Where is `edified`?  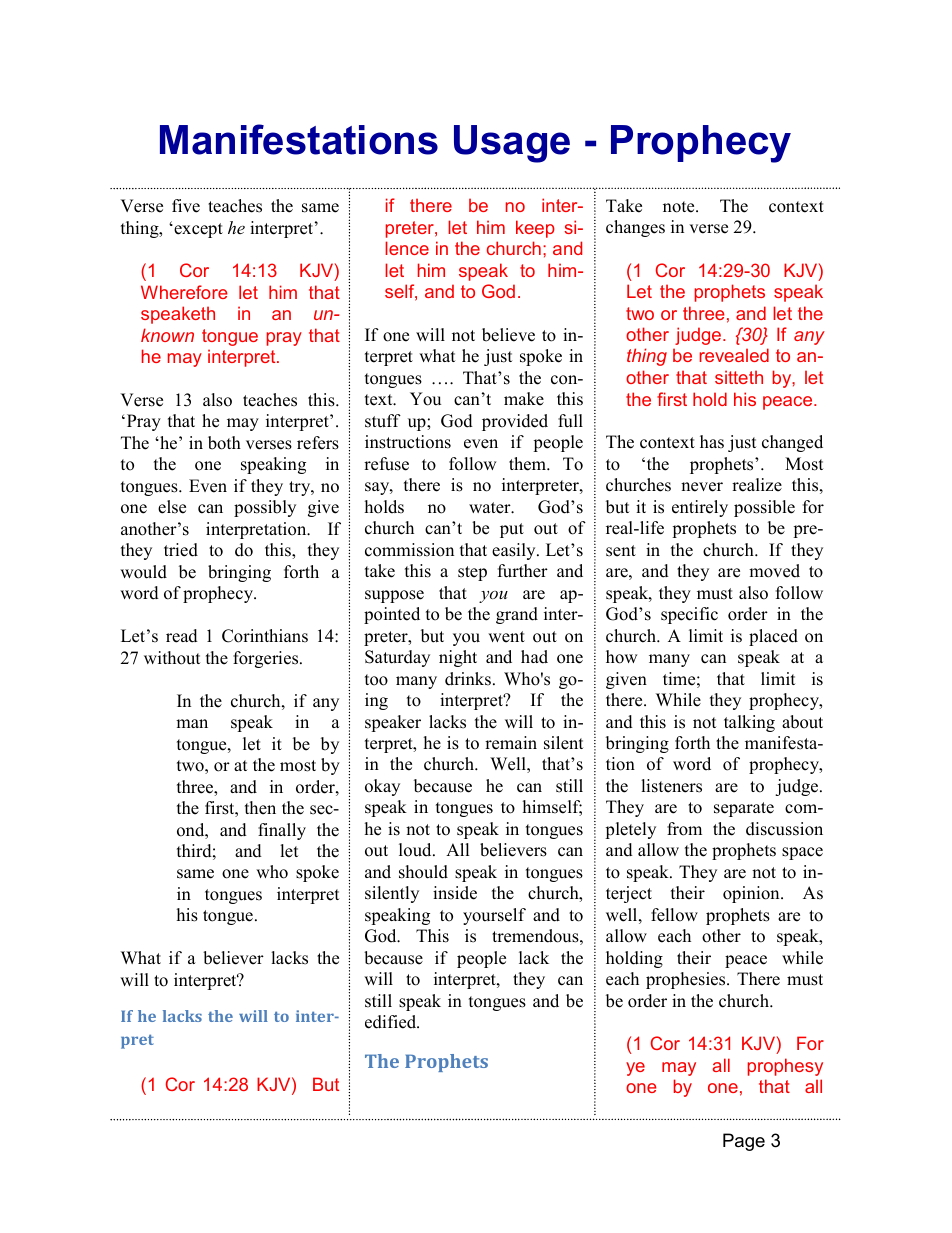
edified is located at coordinates (392, 1022).
